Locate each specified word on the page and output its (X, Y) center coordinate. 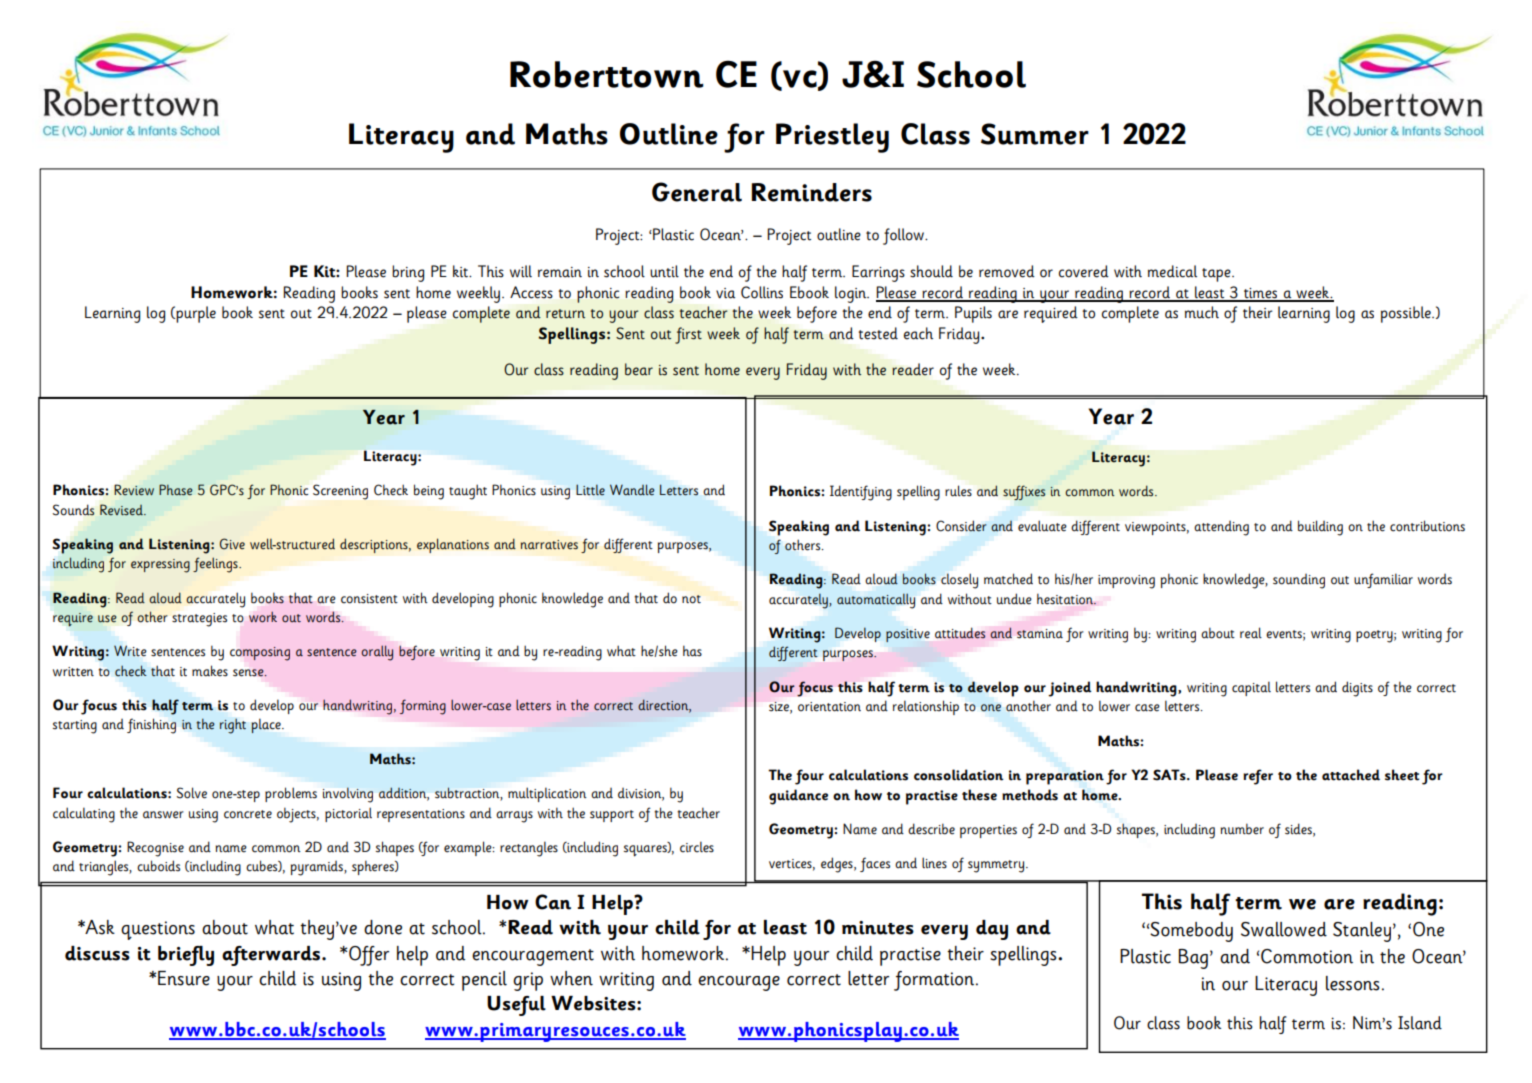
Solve (192, 793)
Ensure (184, 978)
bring (408, 273)
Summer (1035, 134)
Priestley (832, 138)
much (1202, 312)
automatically (876, 601)
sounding (1299, 581)
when (571, 978)
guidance (798, 797)
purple (195, 314)
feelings (216, 565)
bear (639, 369)
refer (1258, 777)
